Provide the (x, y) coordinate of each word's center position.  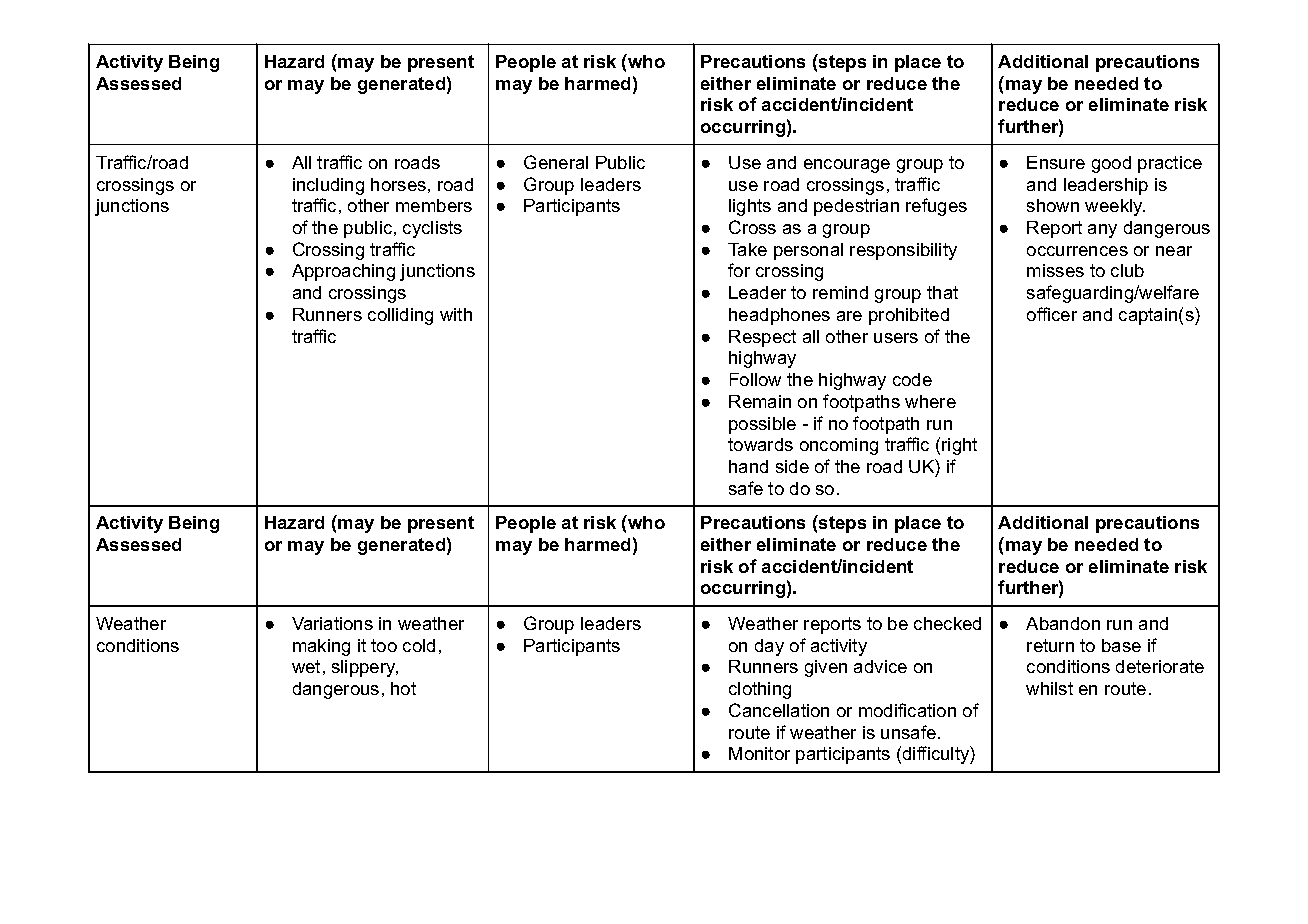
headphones (779, 316)
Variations (332, 623)
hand (748, 466)
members (434, 205)
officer (1052, 314)
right (959, 446)
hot (403, 688)
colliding (400, 316)
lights (750, 207)
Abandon (1063, 623)
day (769, 647)
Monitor (759, 753)
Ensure (1056, 162)
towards (760, 444)
